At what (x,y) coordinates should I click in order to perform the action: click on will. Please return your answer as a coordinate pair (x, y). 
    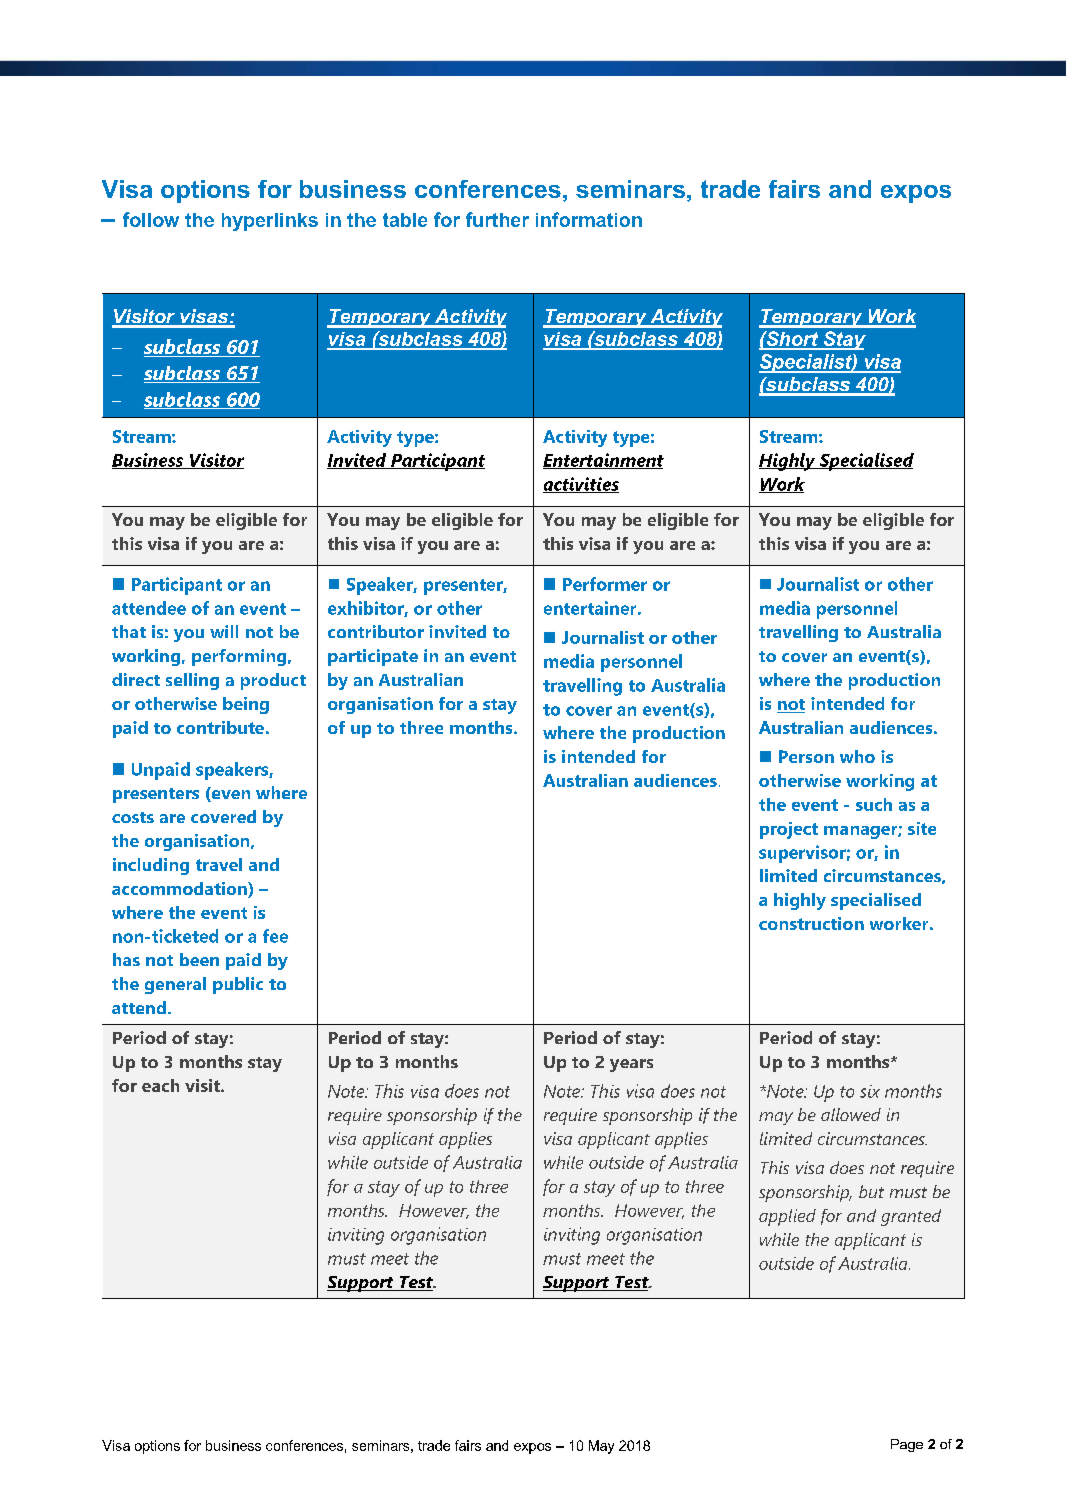
    Looking at the image, I should click on (224, 631).
